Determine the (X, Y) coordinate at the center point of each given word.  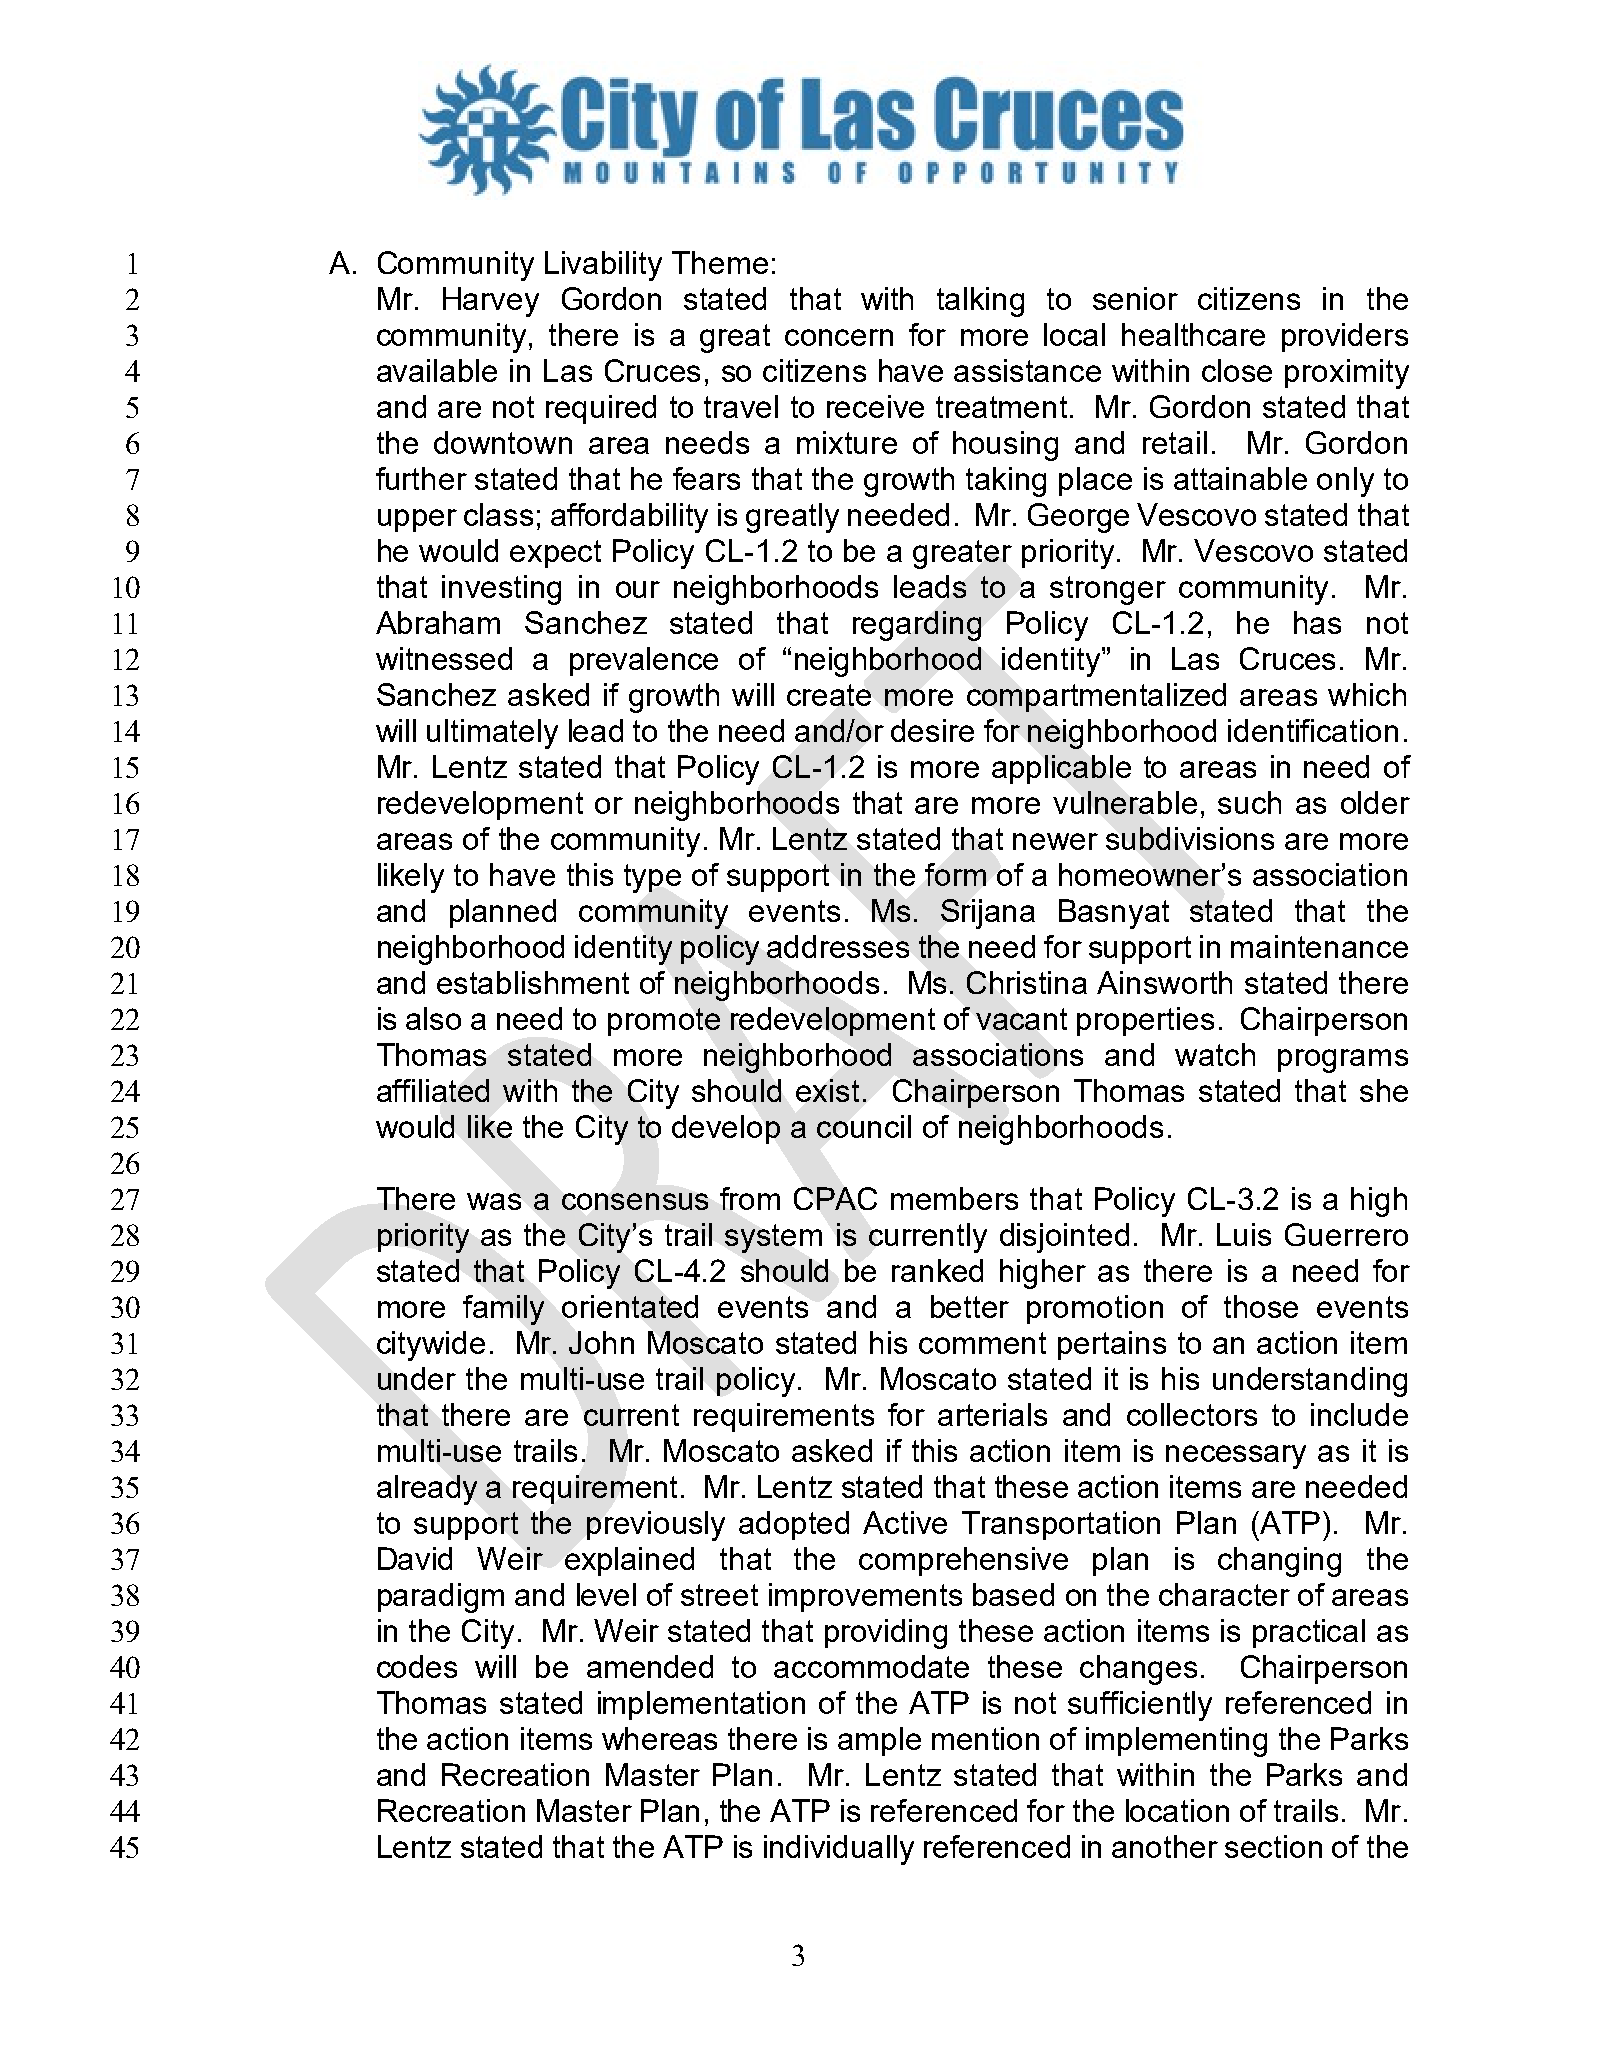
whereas (659, 1738)
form (955, 874)
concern (839, 337)
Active (905, 1522)
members (954, 1198)
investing (501, 590)
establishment (533, 982)
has (1317, 622)
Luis (1244, 1234)
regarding (917, 626)
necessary (1236, 1457)
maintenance (1319, 946)
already (427, 1490)
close (1237, 370)
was (494, 1201)
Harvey (491, 302)
